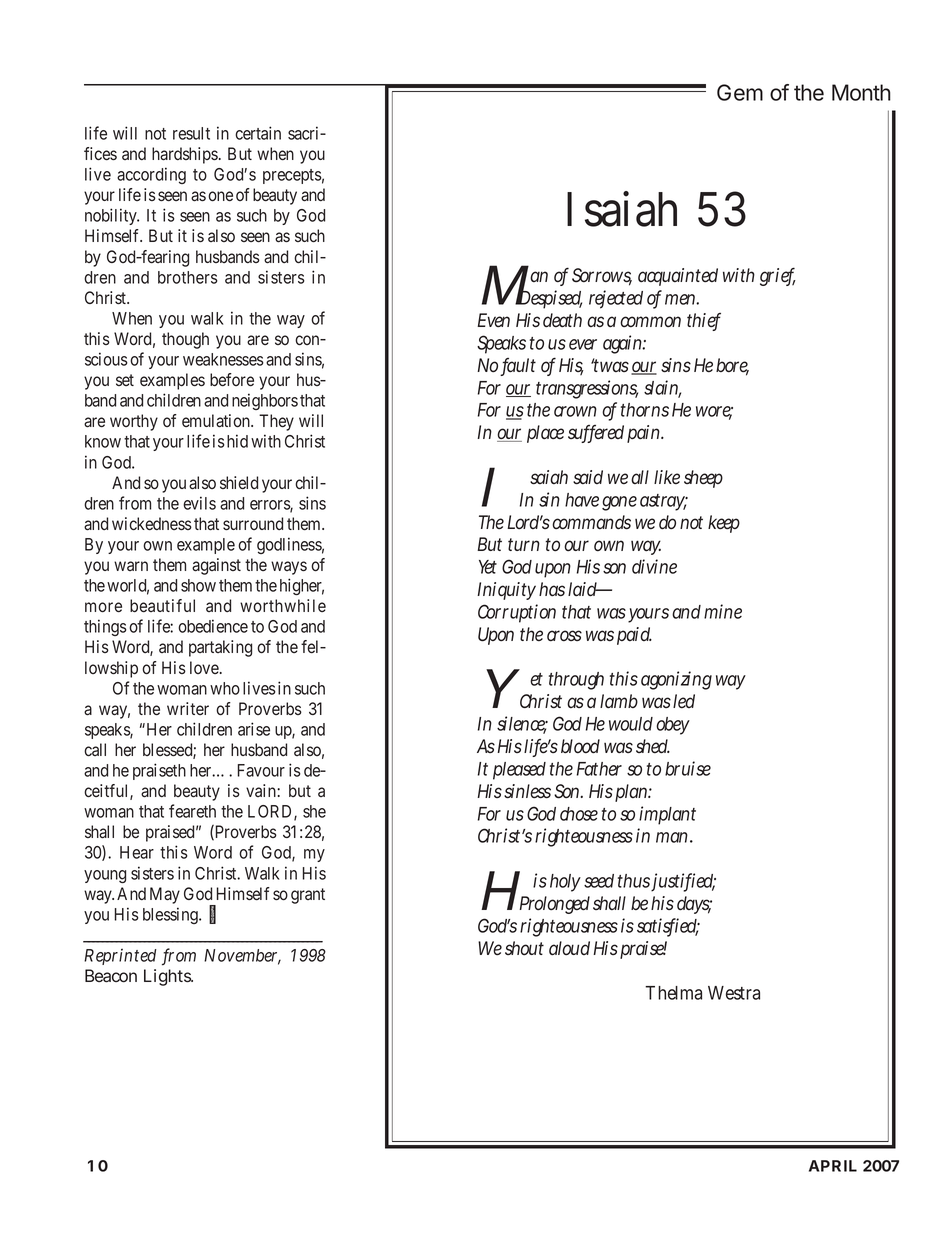 Image resolution: width=952 pixels, height=1233 pixels. What do you see at coordinates (732, 366) in the page?
I see `bore` at bounding box center [732, 366].
